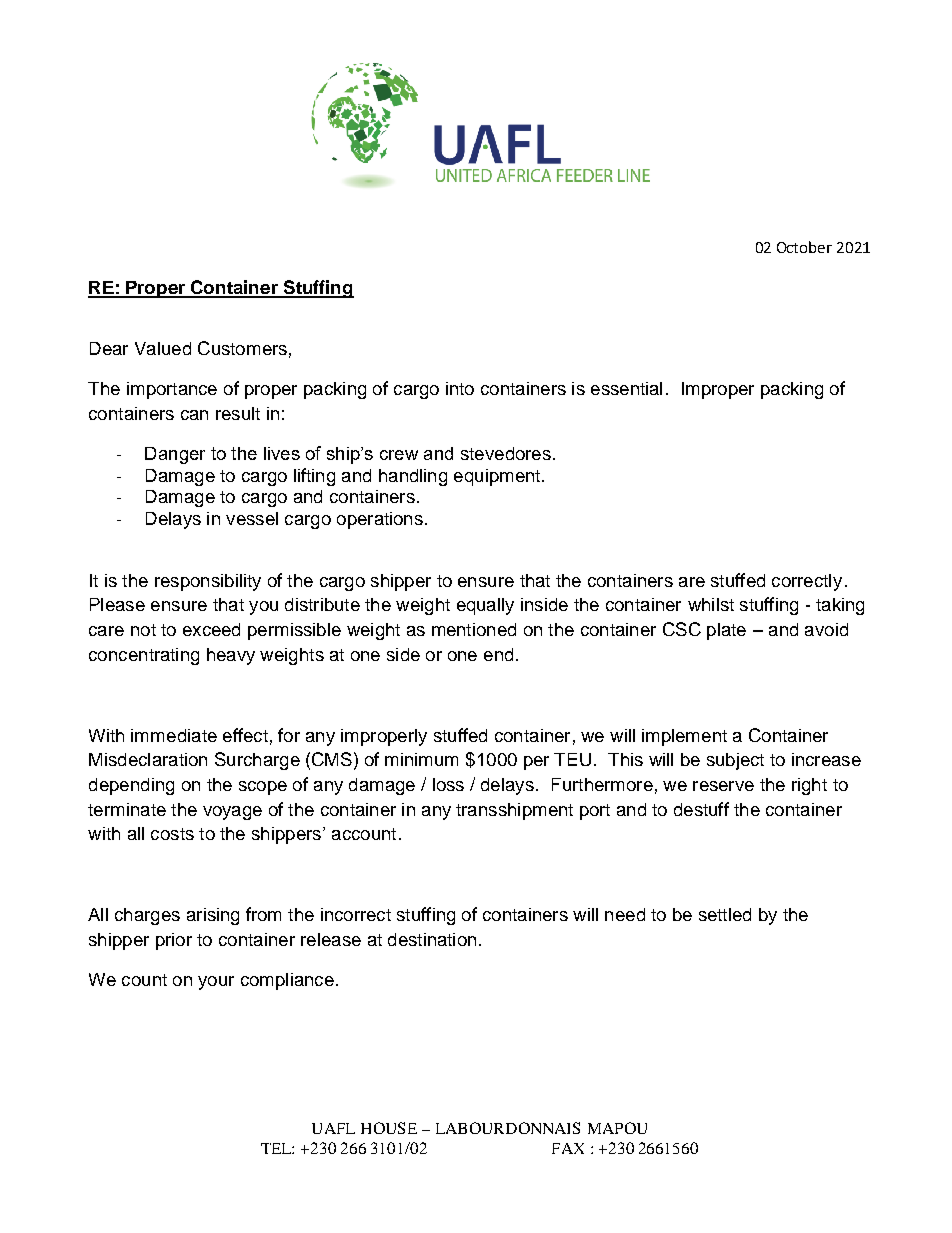  I want to click on FAX, so click(568, 1148).
